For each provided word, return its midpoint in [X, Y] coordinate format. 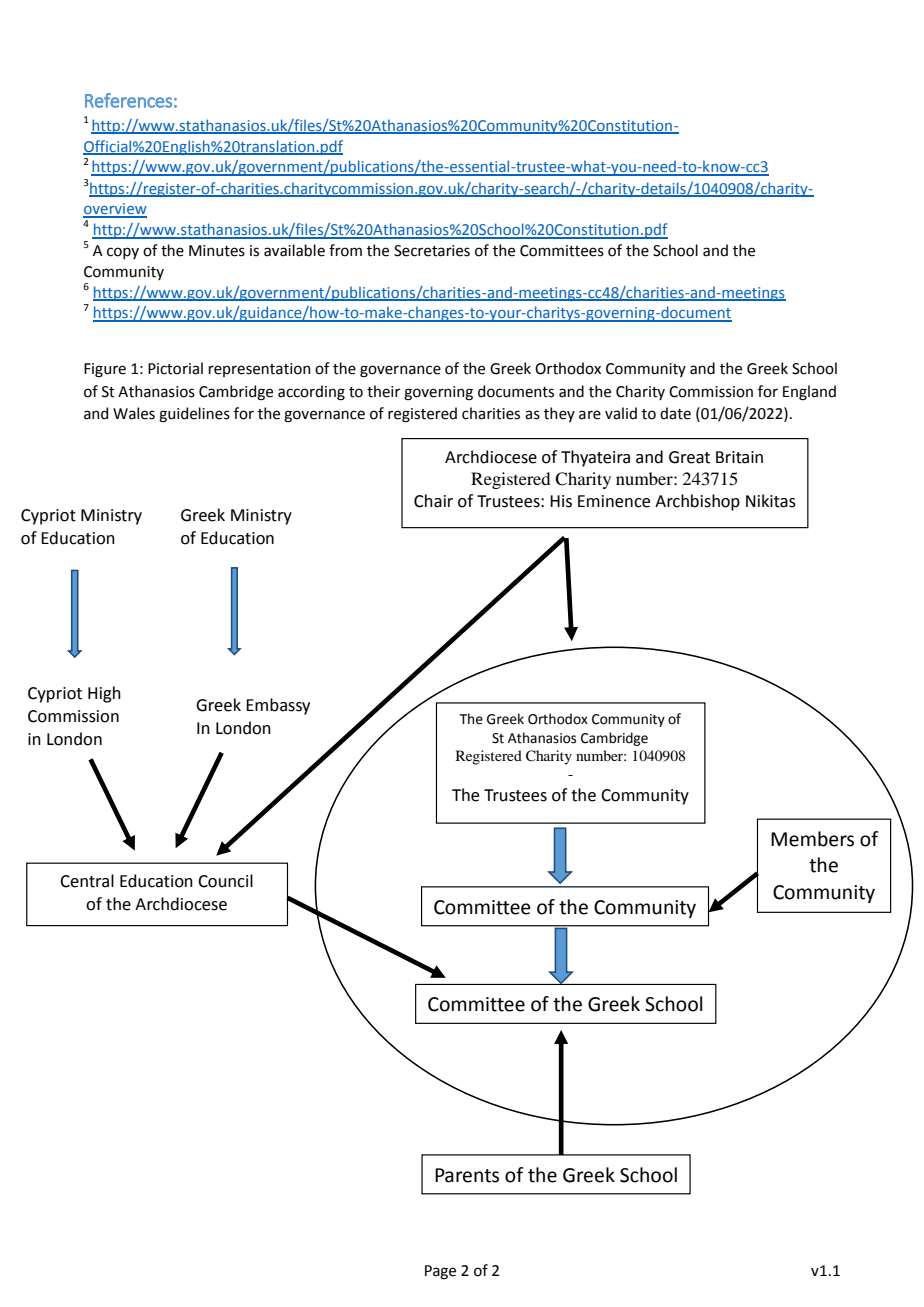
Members [812, 839]
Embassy [278, 706]
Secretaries [432, 251]
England [809, 393]
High [104, 694]
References [128, 100]
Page [440, 1272]
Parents [467, 1175]
